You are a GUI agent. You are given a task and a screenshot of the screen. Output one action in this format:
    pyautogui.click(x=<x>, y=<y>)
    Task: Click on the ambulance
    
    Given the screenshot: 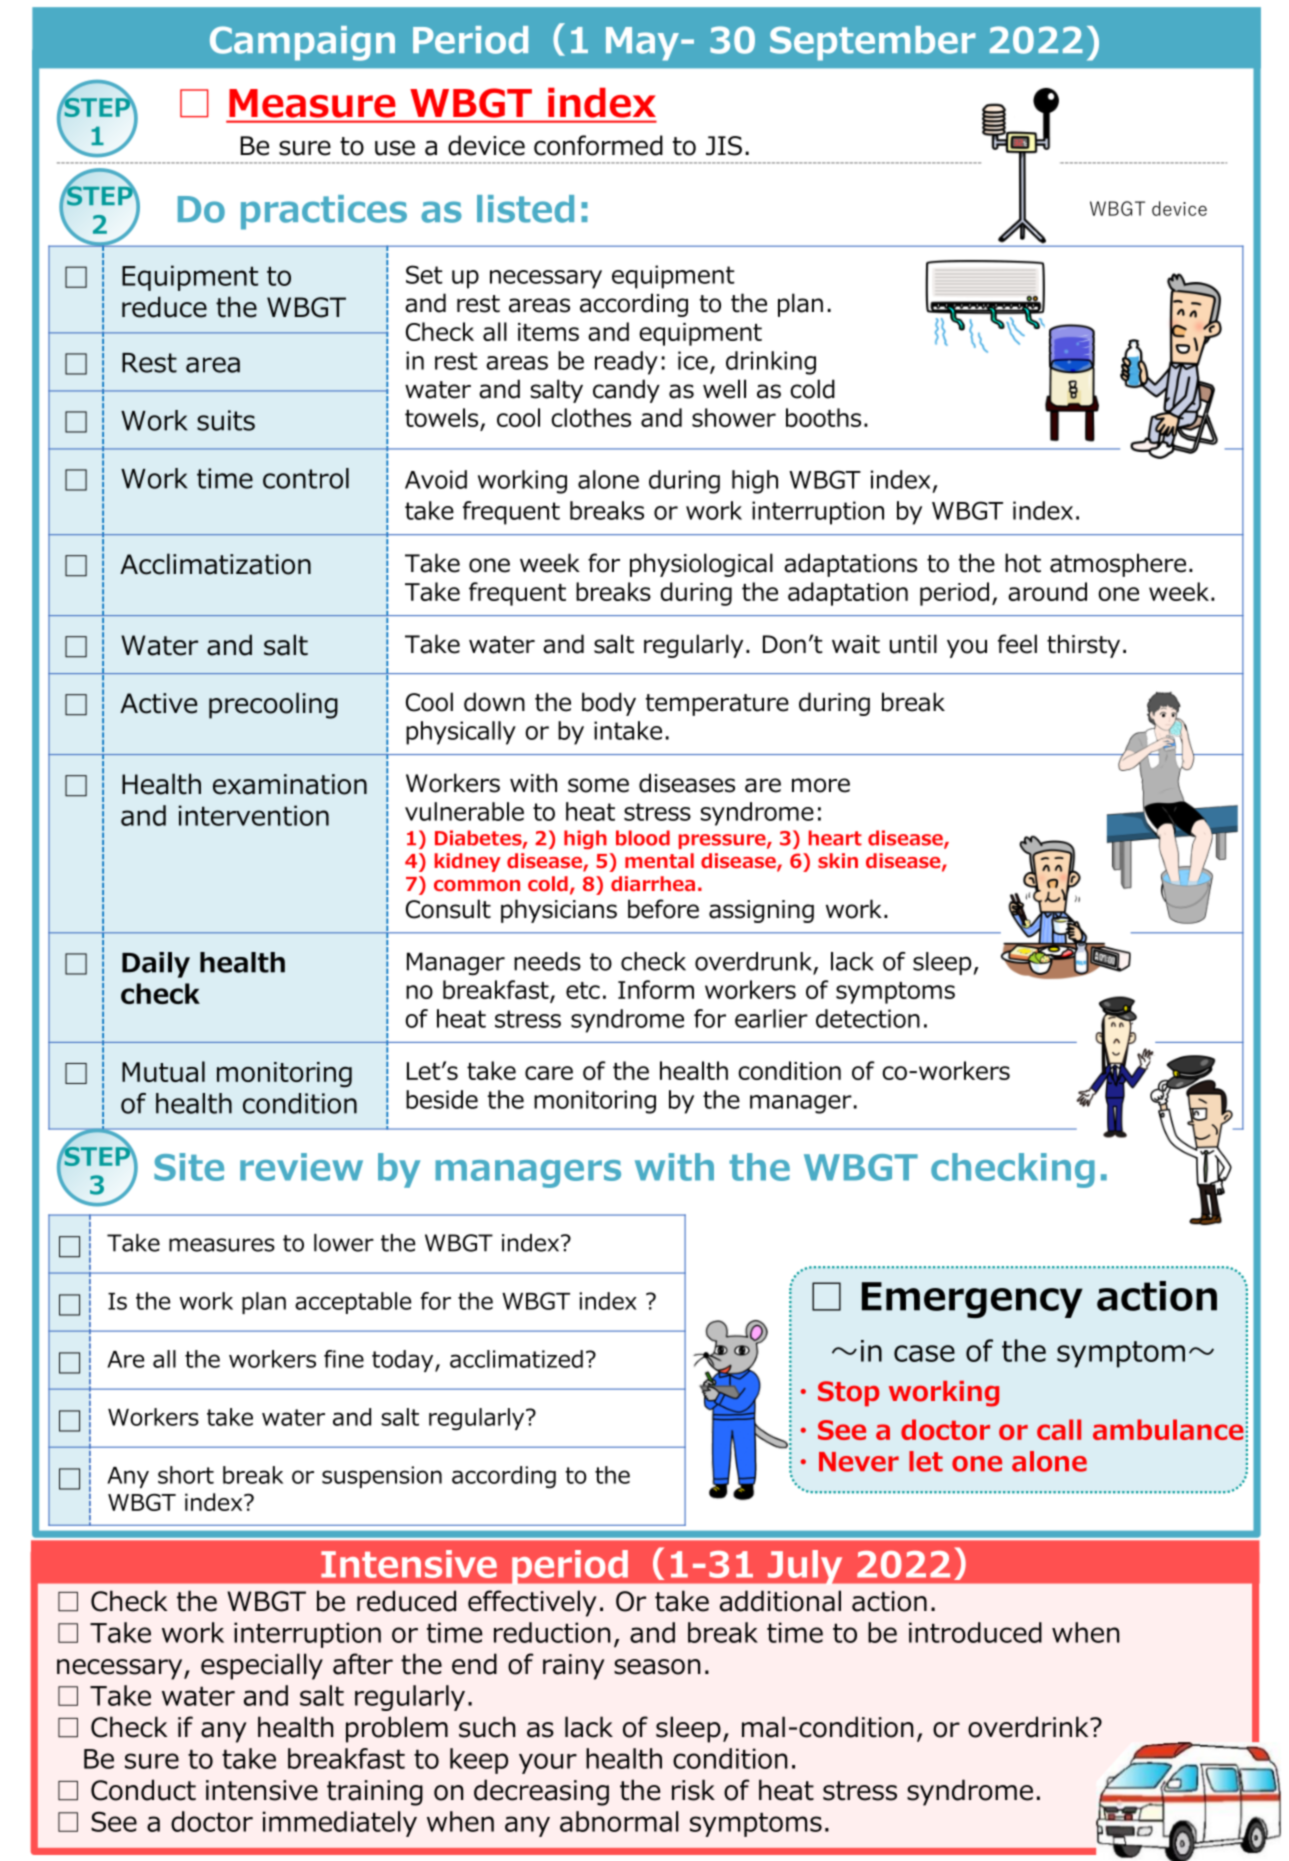 What is the action you would take?
    pyautogui.click(x=1168, y=1429)
